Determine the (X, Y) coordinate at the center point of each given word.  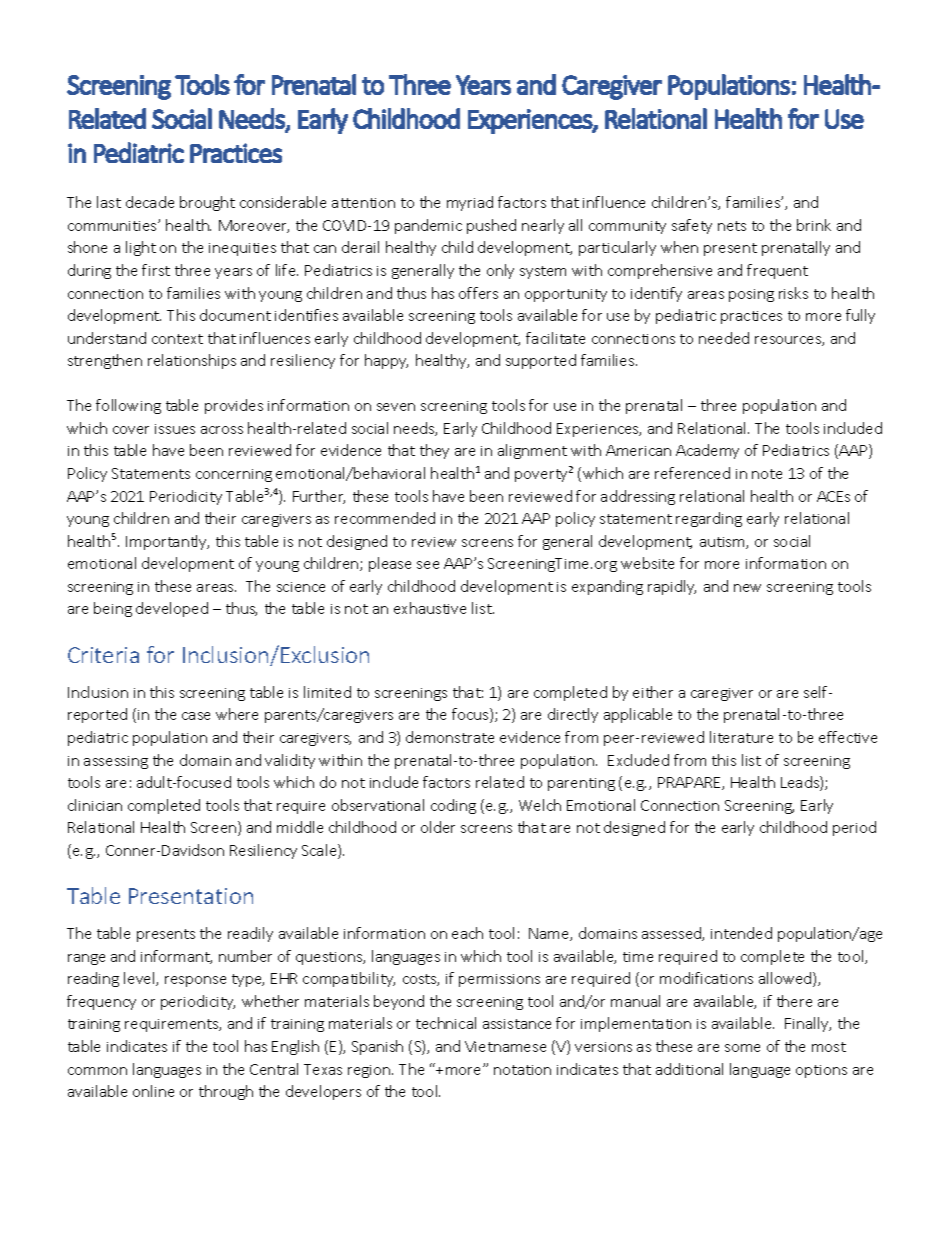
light (141, 248)
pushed (491, 226)
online (153, 1091)
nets (732, 226)
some (742, 1048)
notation (522, 1070)
